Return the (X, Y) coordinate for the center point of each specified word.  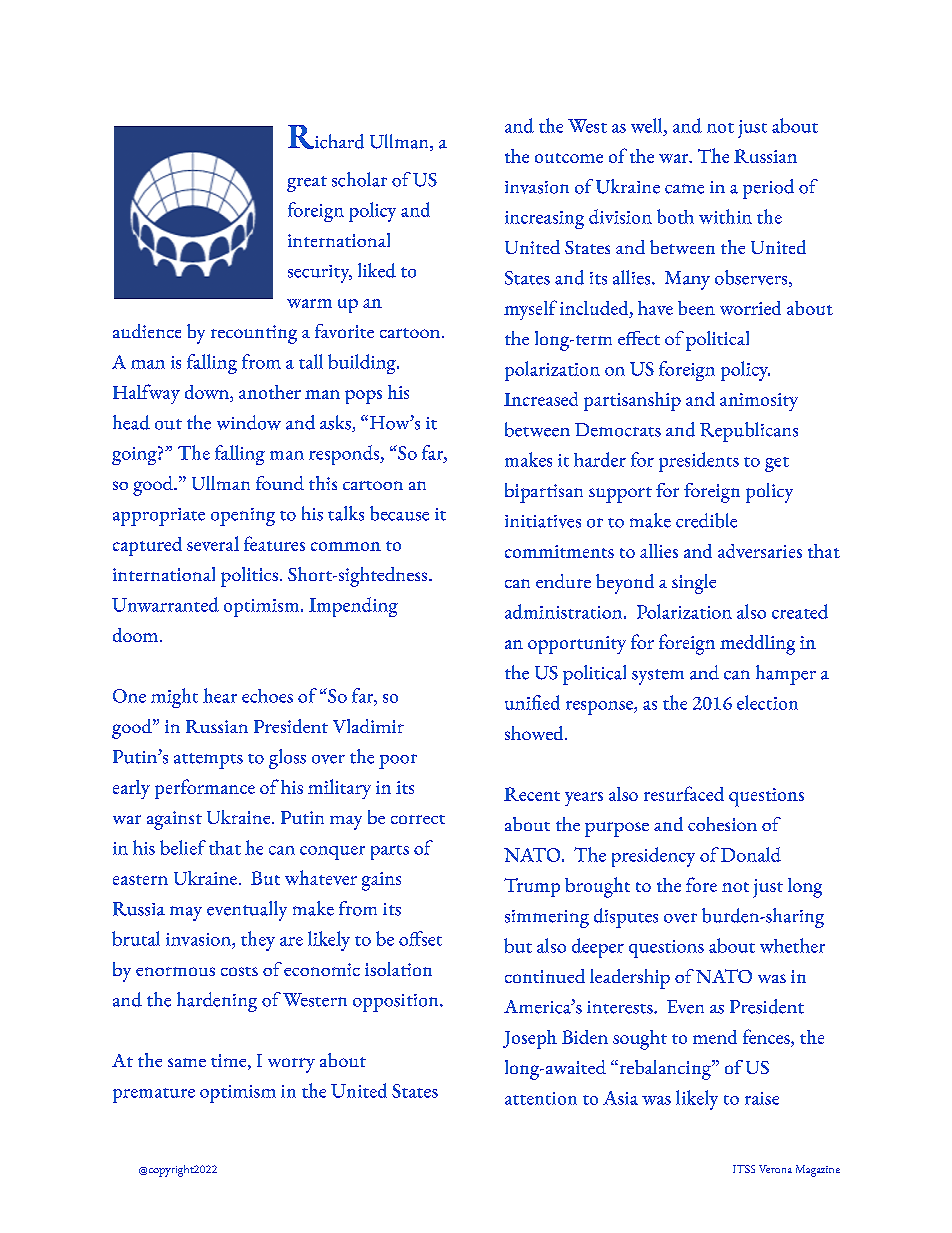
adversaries (760, 551)
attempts (208, 761)
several (213, 543)
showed (535, 733)
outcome (569, 158)
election (767, 702)
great (307, 184)
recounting (254, 334)
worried (750, 308)
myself (530, 310)
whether (792, 945)
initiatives (543, 521)
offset (420, 938)
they (258, 941)
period (768, 189)
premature (154, 1095)
